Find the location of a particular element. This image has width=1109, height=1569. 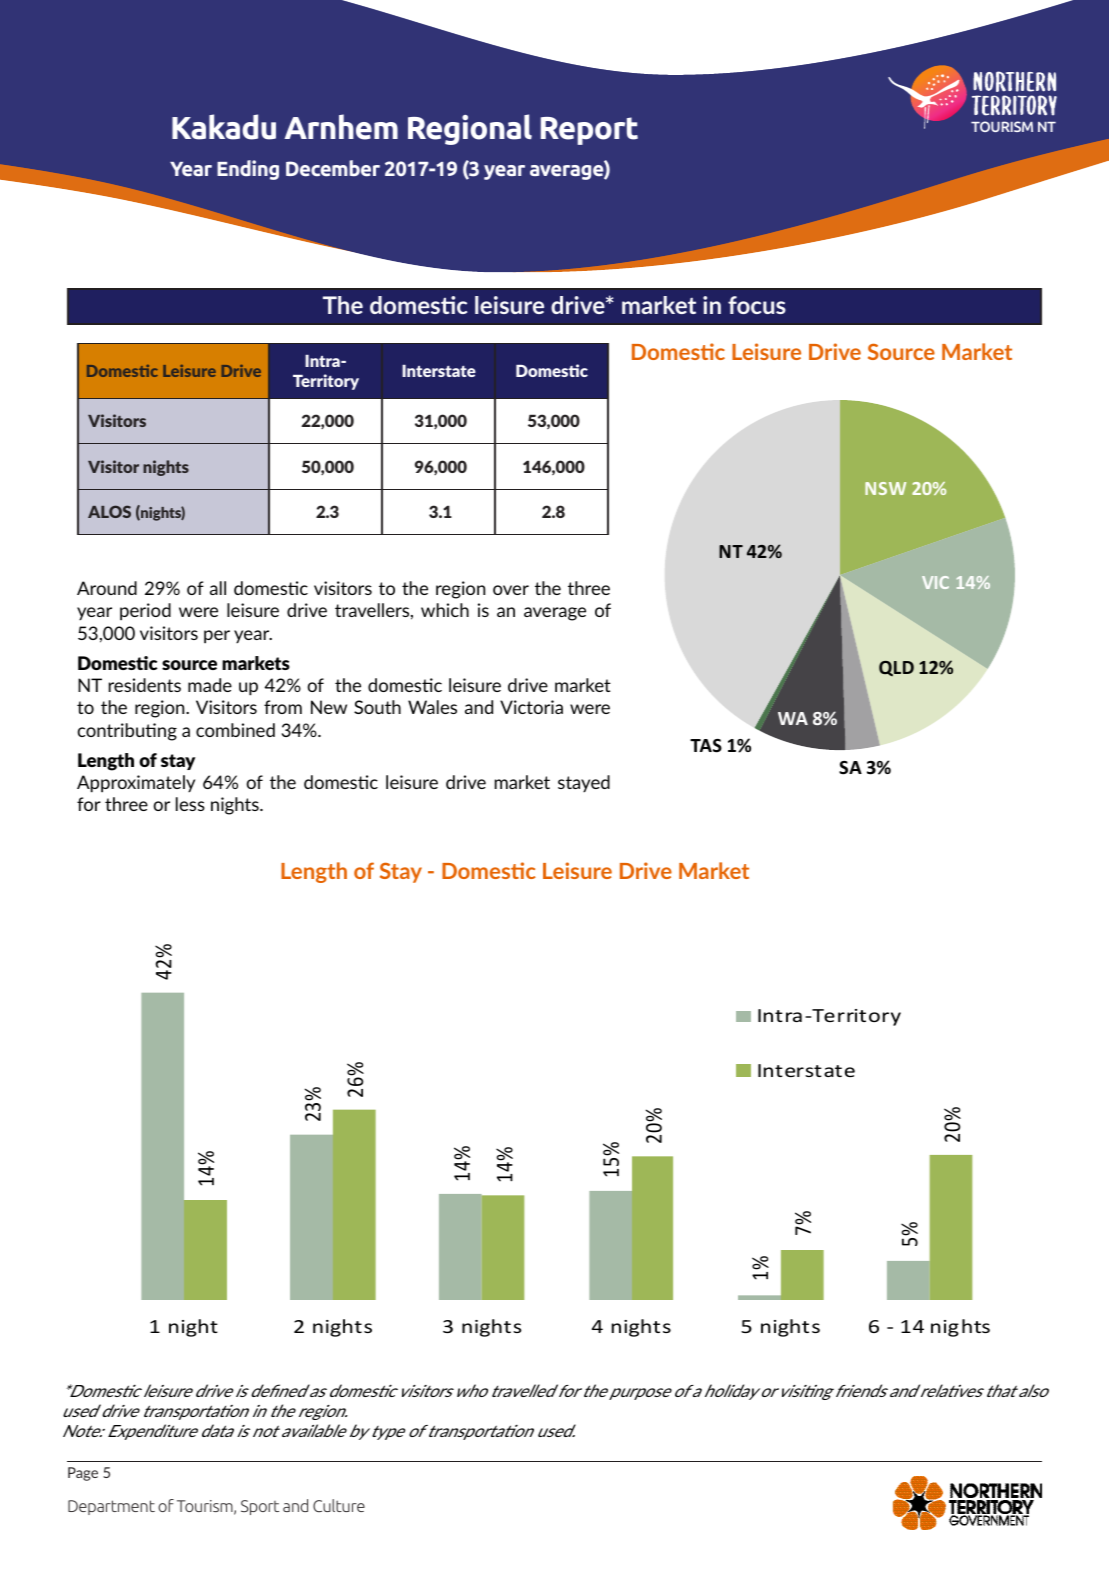

Page is located at coordinates (83, 1474).
